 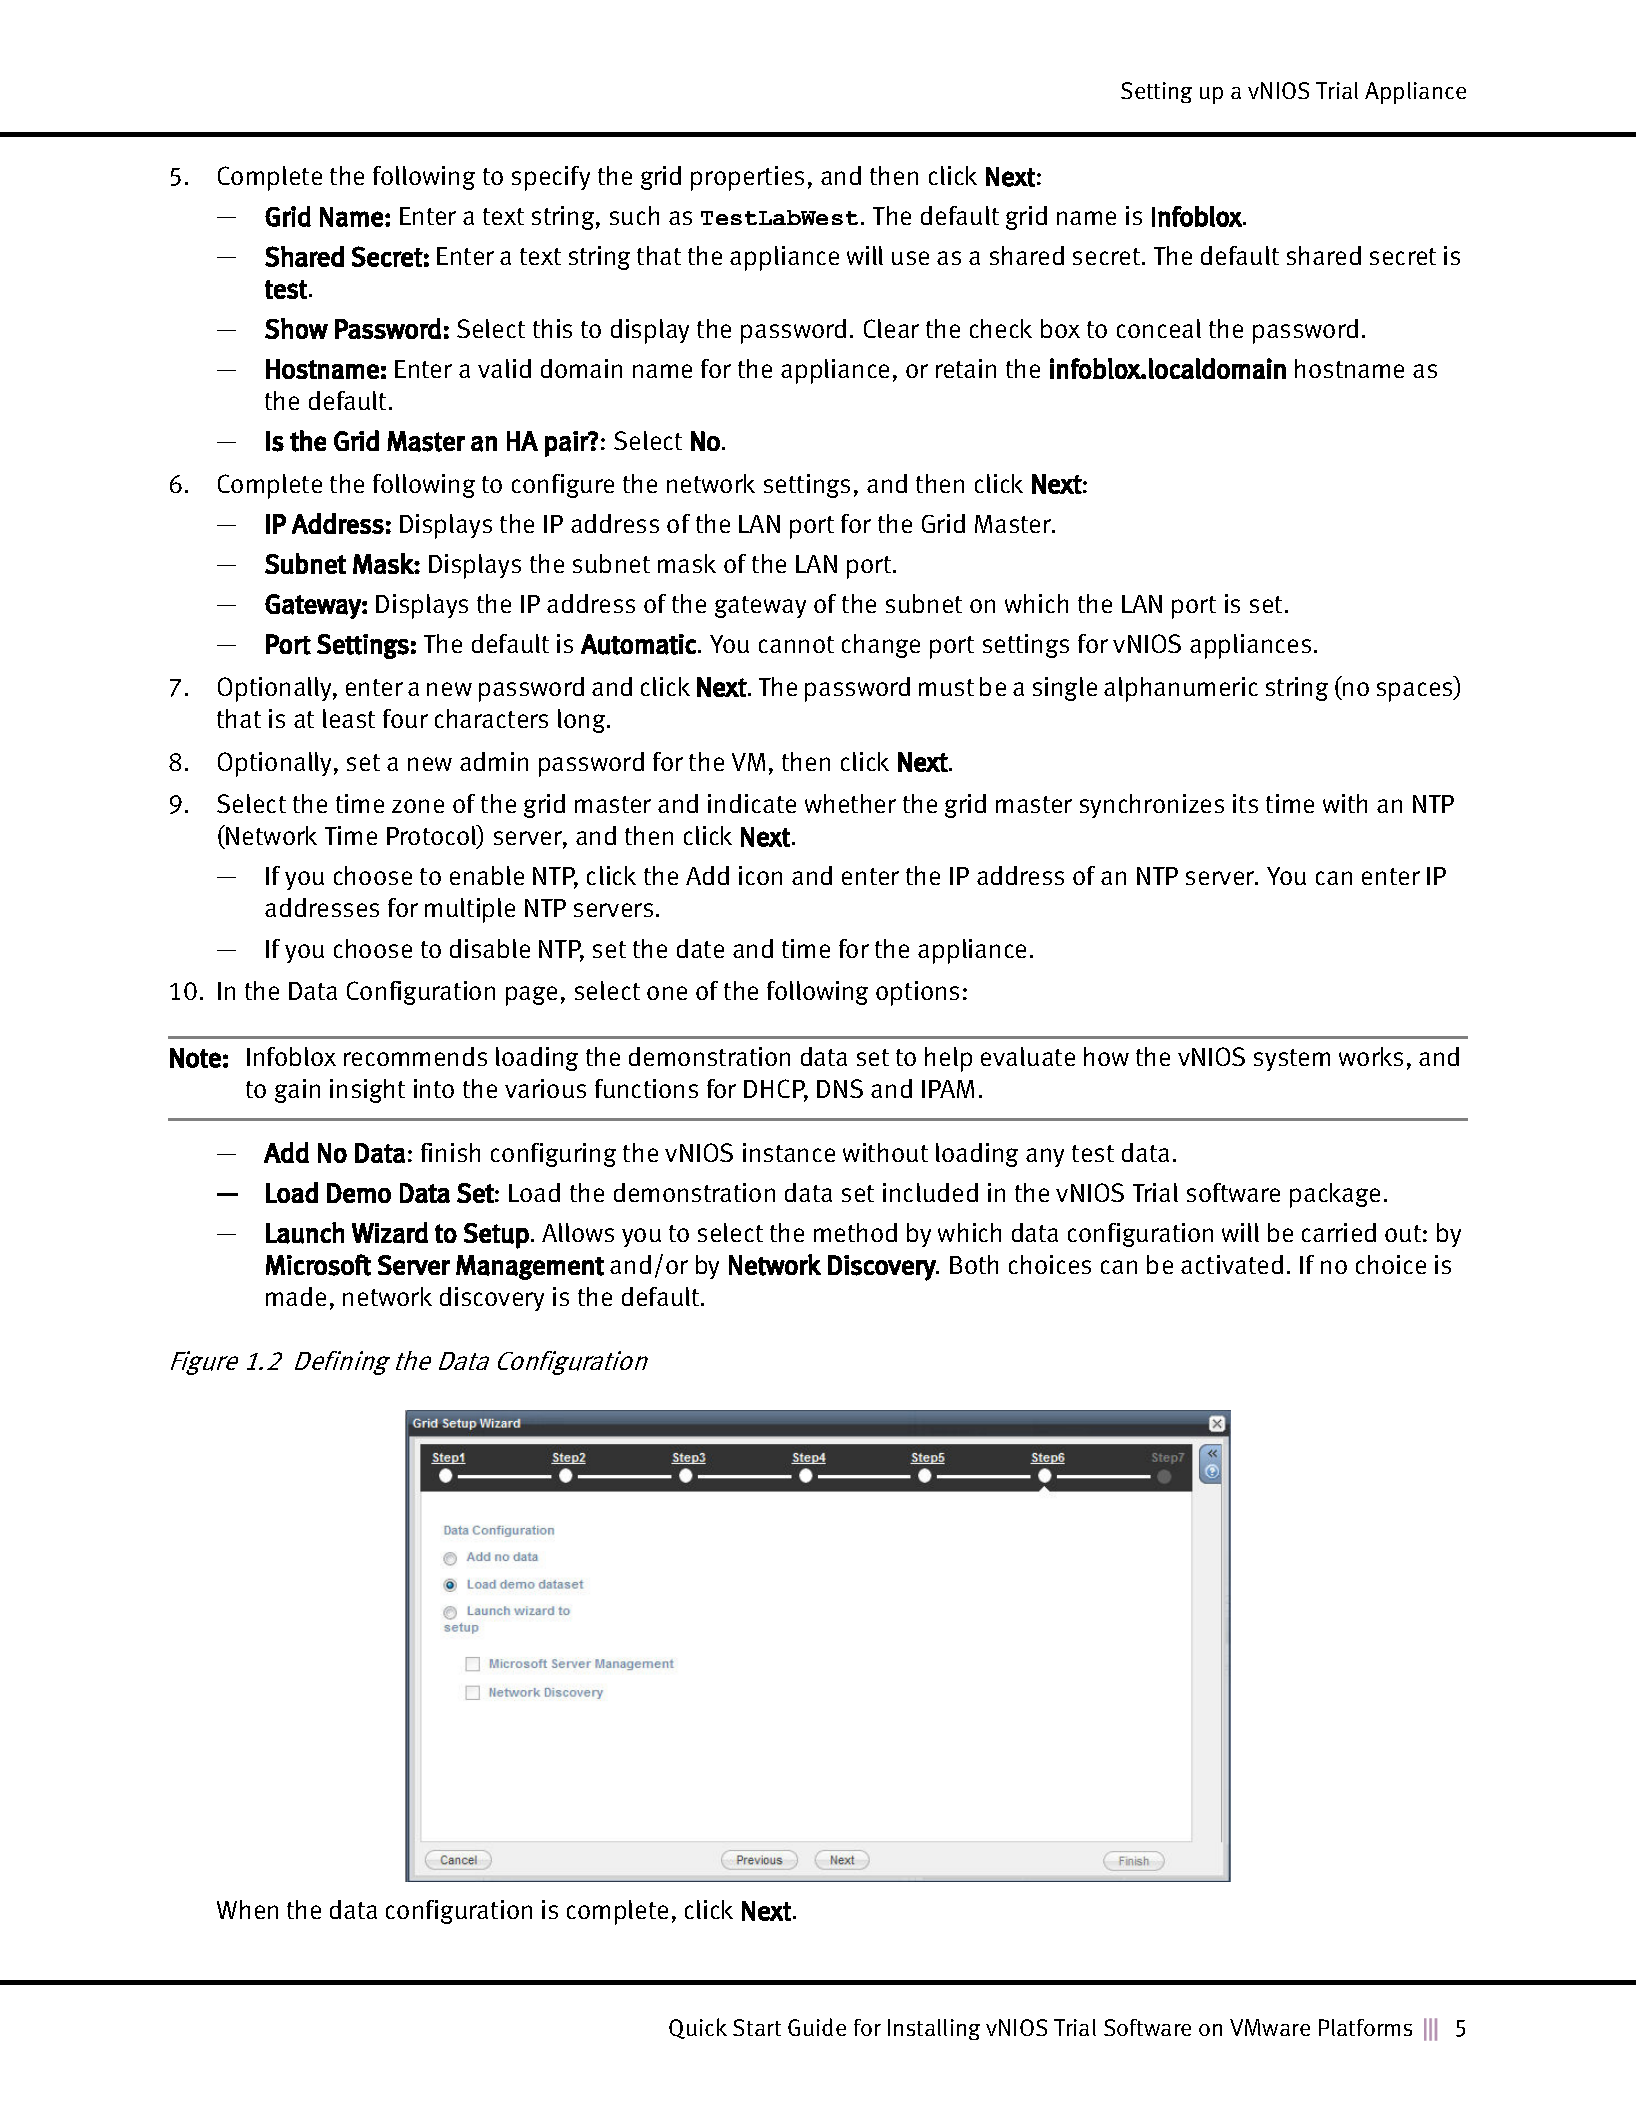 I want to click on whether, so click(x=850, y=803).
